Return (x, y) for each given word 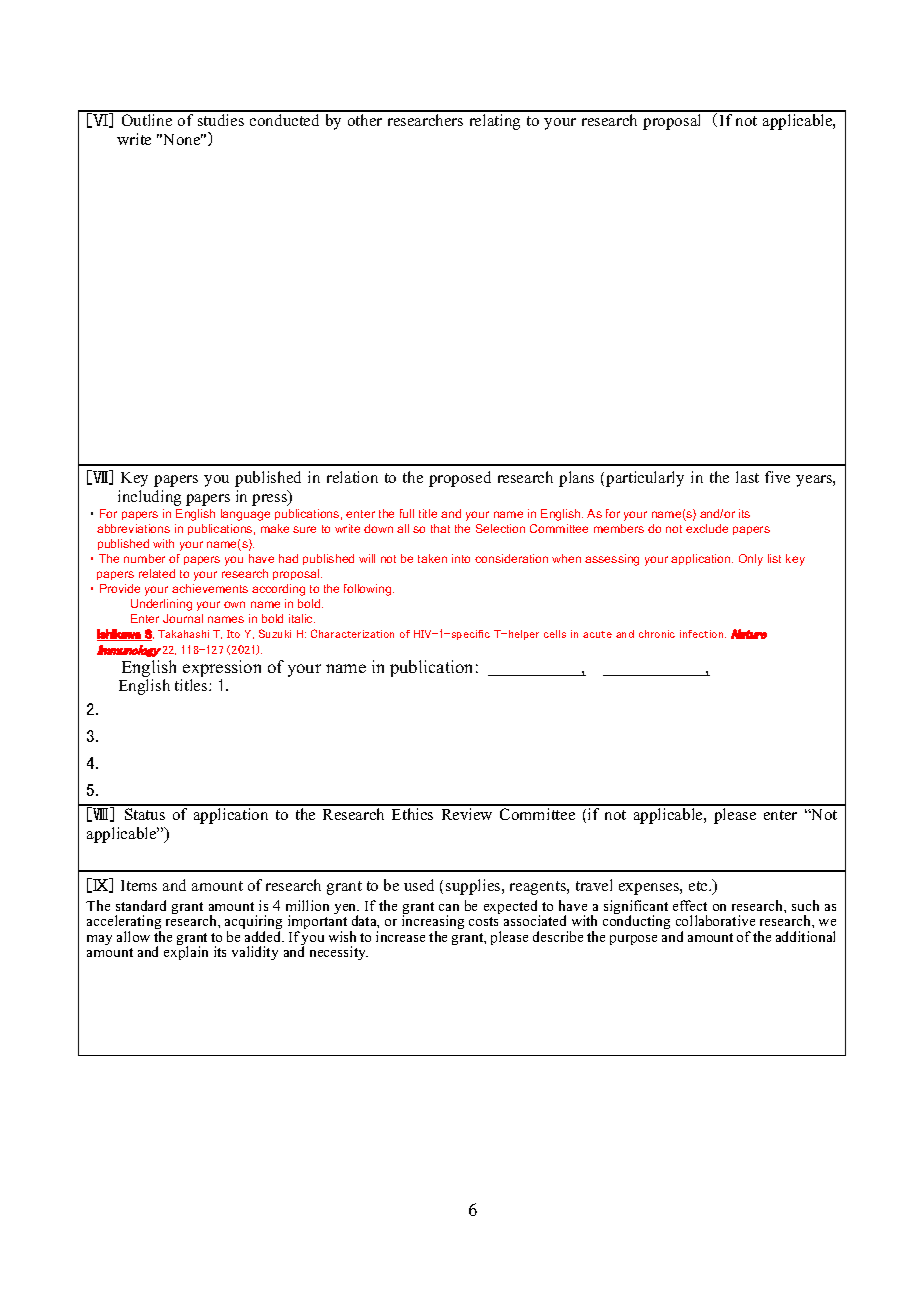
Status (145, 814)
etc (699, 886)
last (747, 477)
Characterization (352, 633)
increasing (433, 924)
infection (703, 634)
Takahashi (183, 634)
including (149, 498)
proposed (460, 479)
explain (186, 953)
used (419, 885)
